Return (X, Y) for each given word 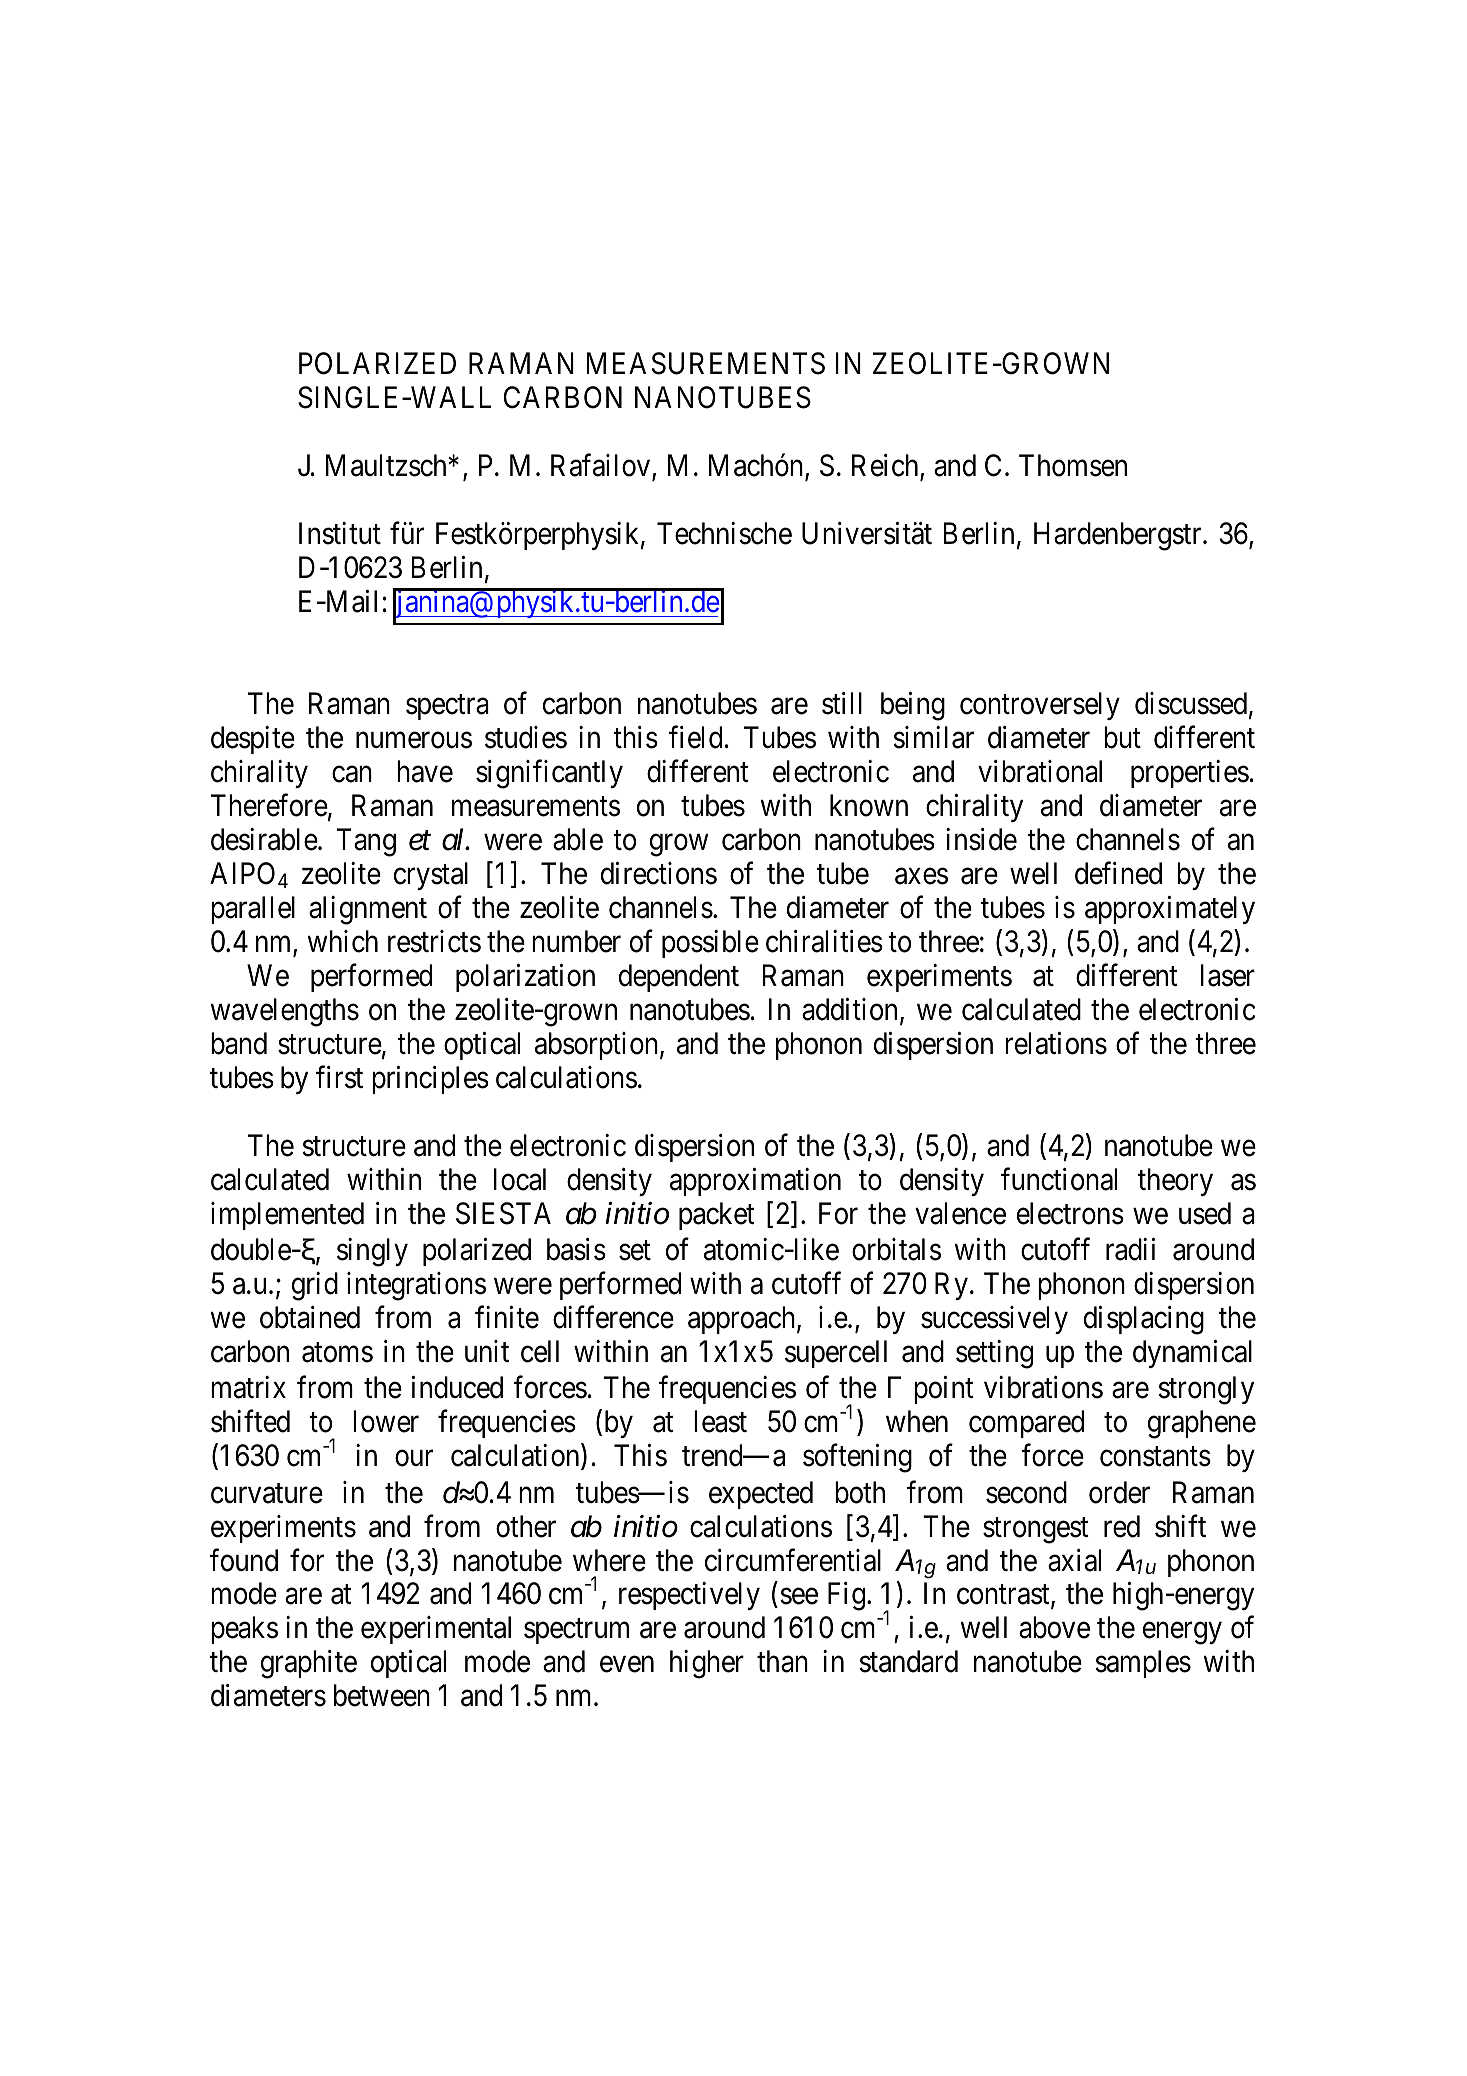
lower (386, 1421)
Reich (886, 466)
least (720, 1421)
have (425, 771)
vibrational (1040, 771)
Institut (340, 533)
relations (1056, 1043)
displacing (1144, 1320)
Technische (724, 533)
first (339, 1077)
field (695, 737)
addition (851, 1010)
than (782, 1661)
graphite (309, 1664)
